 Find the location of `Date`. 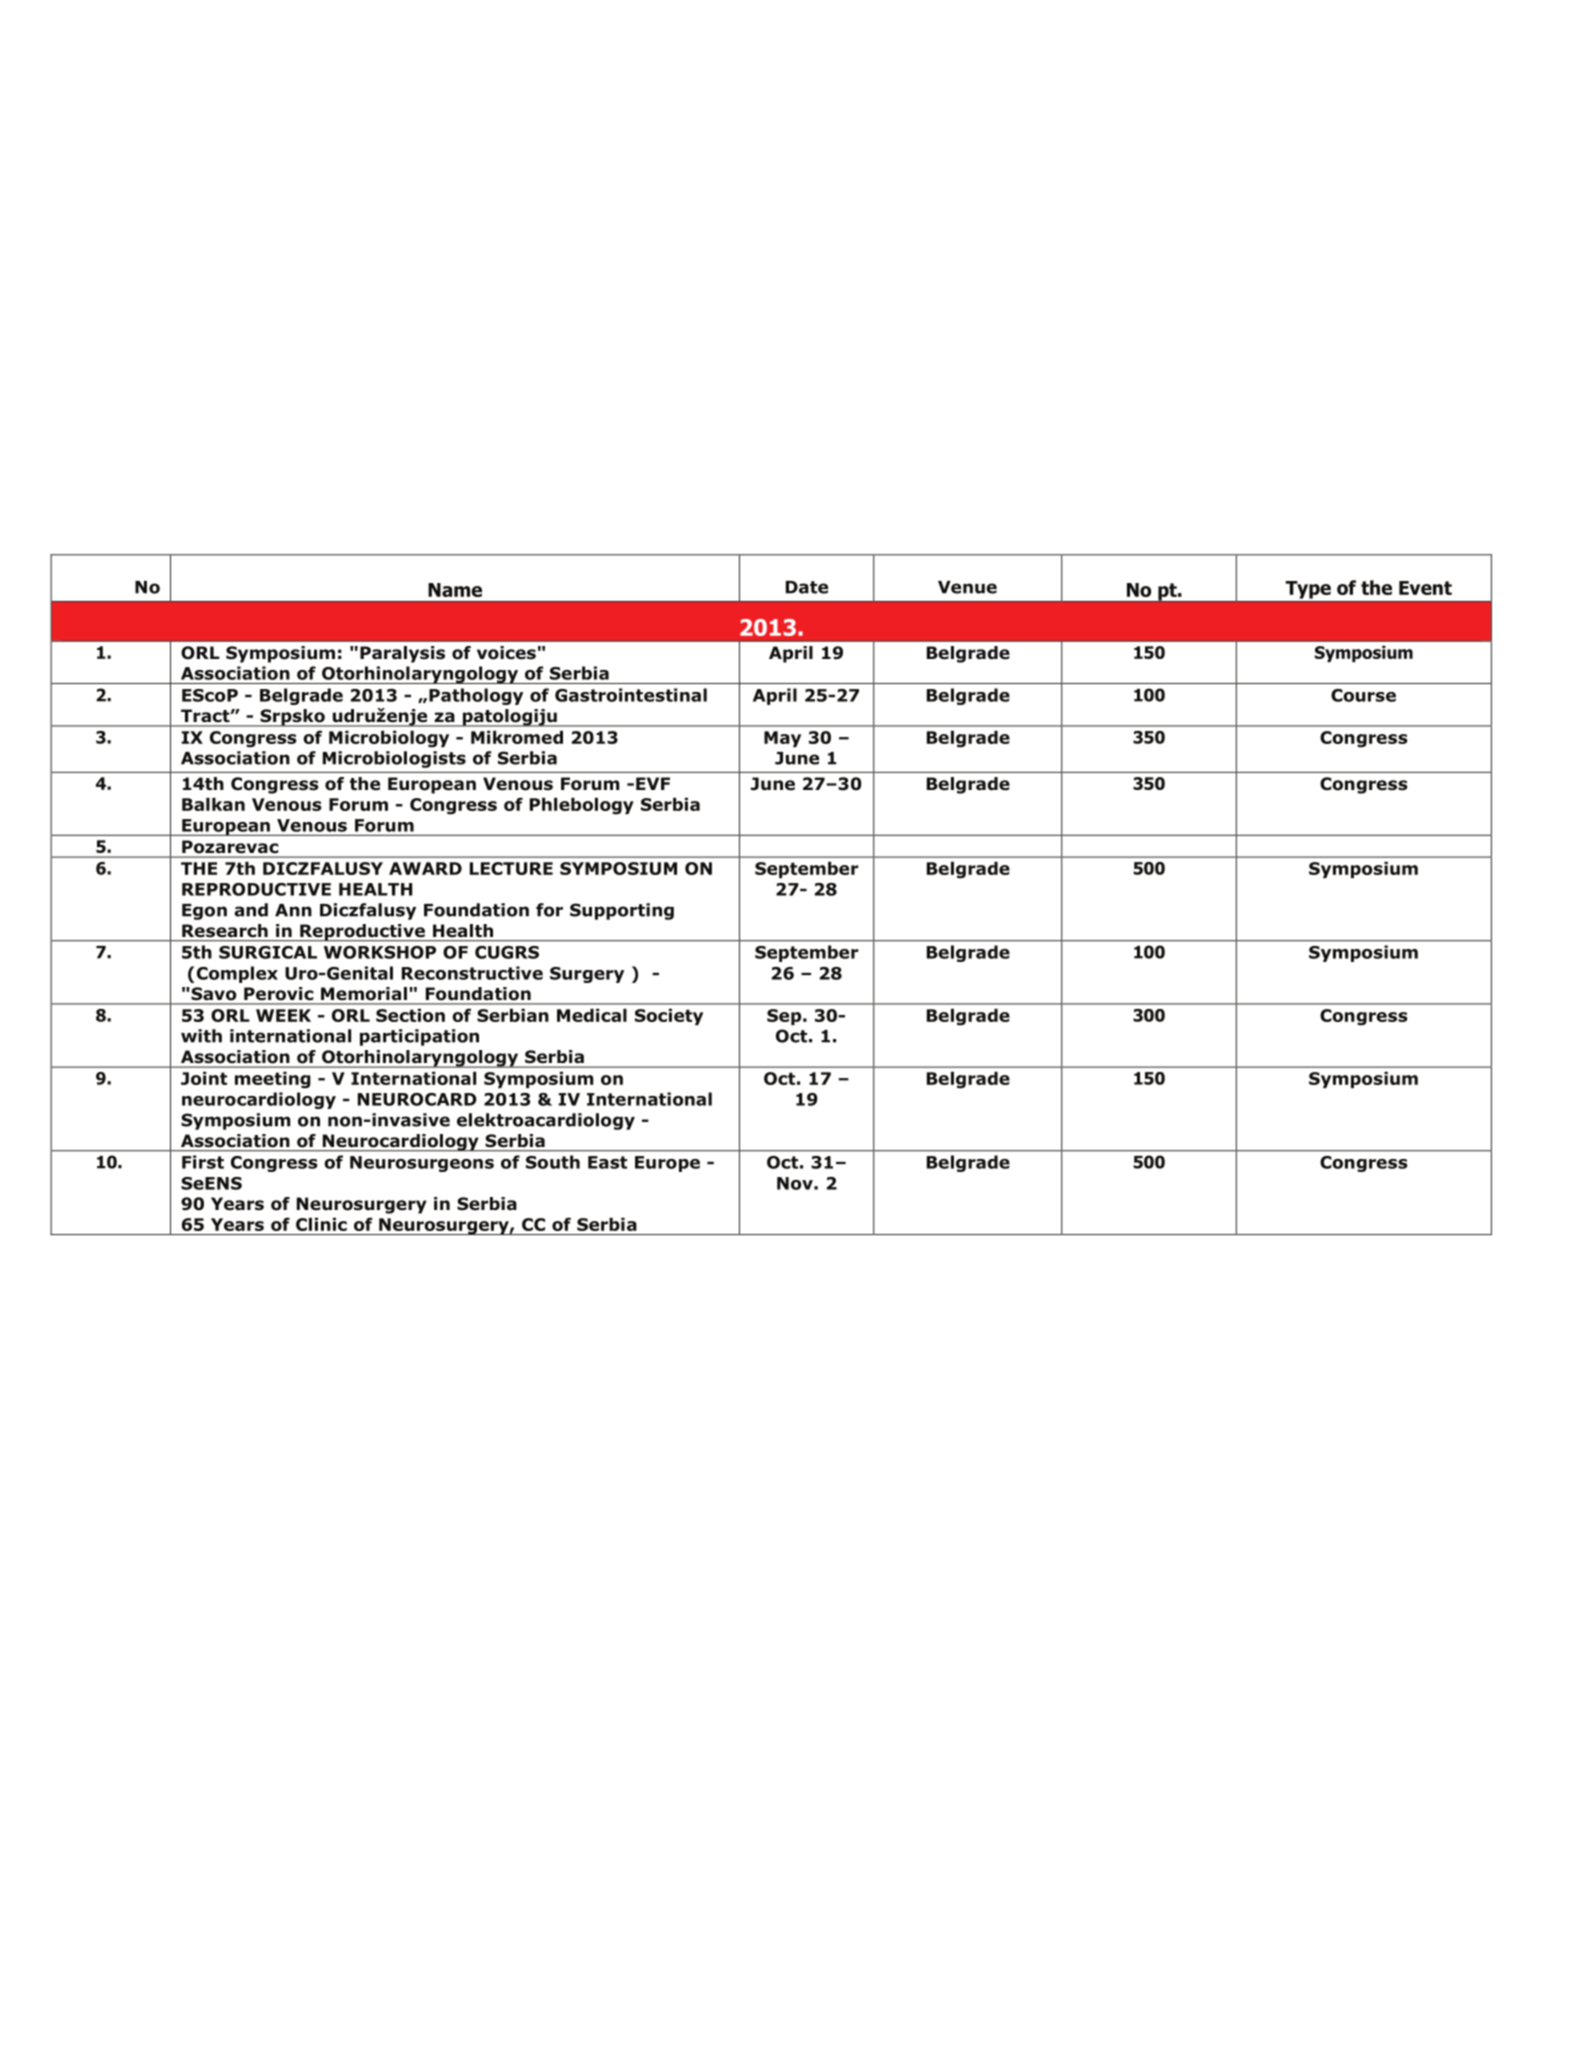

Date is located at coordinates (807, 587).
